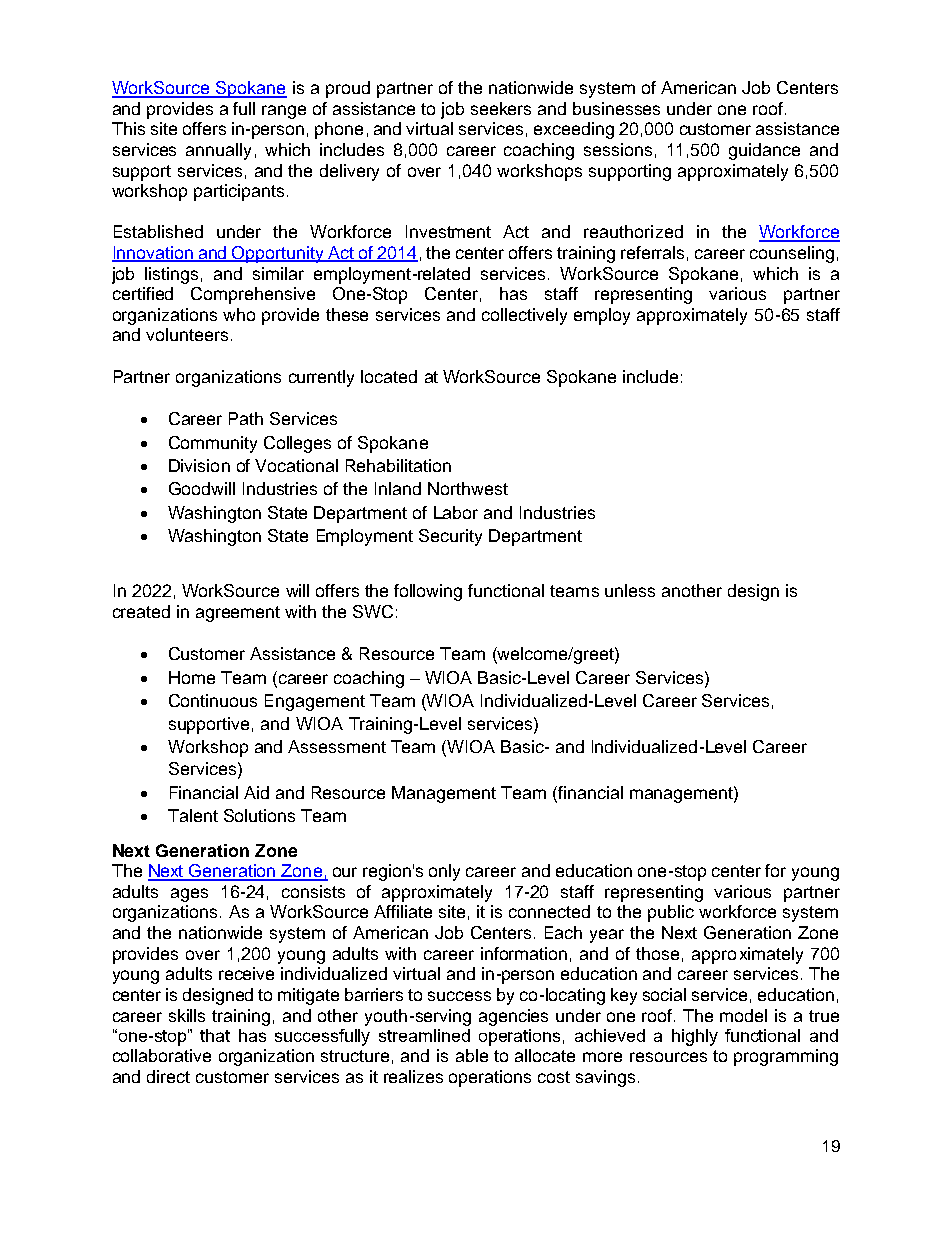 This document has width=952, height=1233. What do you see at coordinates (671, 913) in the document?
I see `public` at bounding box center [671, 913].
